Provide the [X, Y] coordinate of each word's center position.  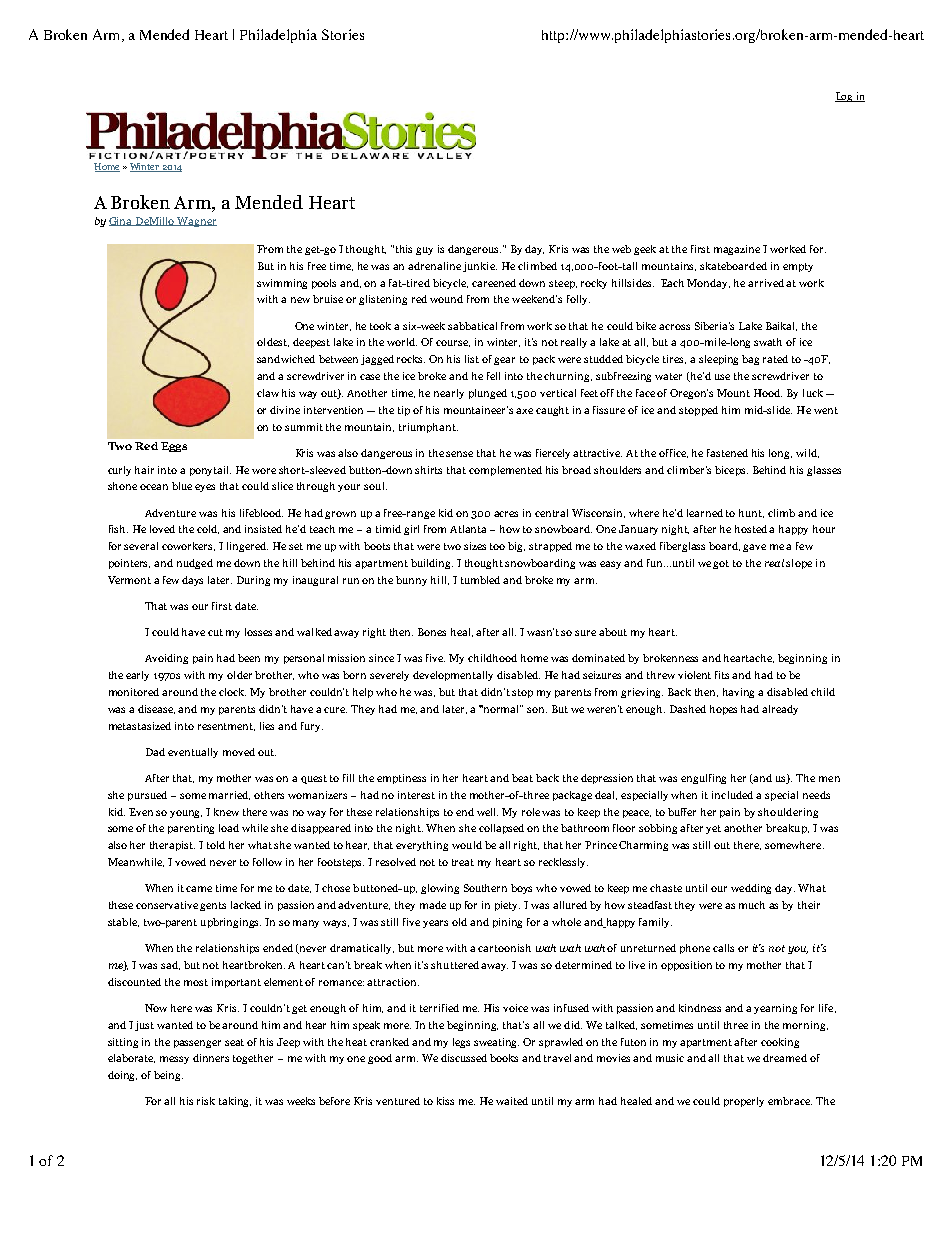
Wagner [196, 222]
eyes [205, 488]
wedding [751, 889]
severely [389, 676]
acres [506, 514]
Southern [485, 888]
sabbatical [472, 326]
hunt [751, 513]
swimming [282, 284]
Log [845, 97]
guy [424, 251]
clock [232, 692]
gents [213, 906]
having [738, 693]
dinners [211, 1058]
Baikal [781, 326]
